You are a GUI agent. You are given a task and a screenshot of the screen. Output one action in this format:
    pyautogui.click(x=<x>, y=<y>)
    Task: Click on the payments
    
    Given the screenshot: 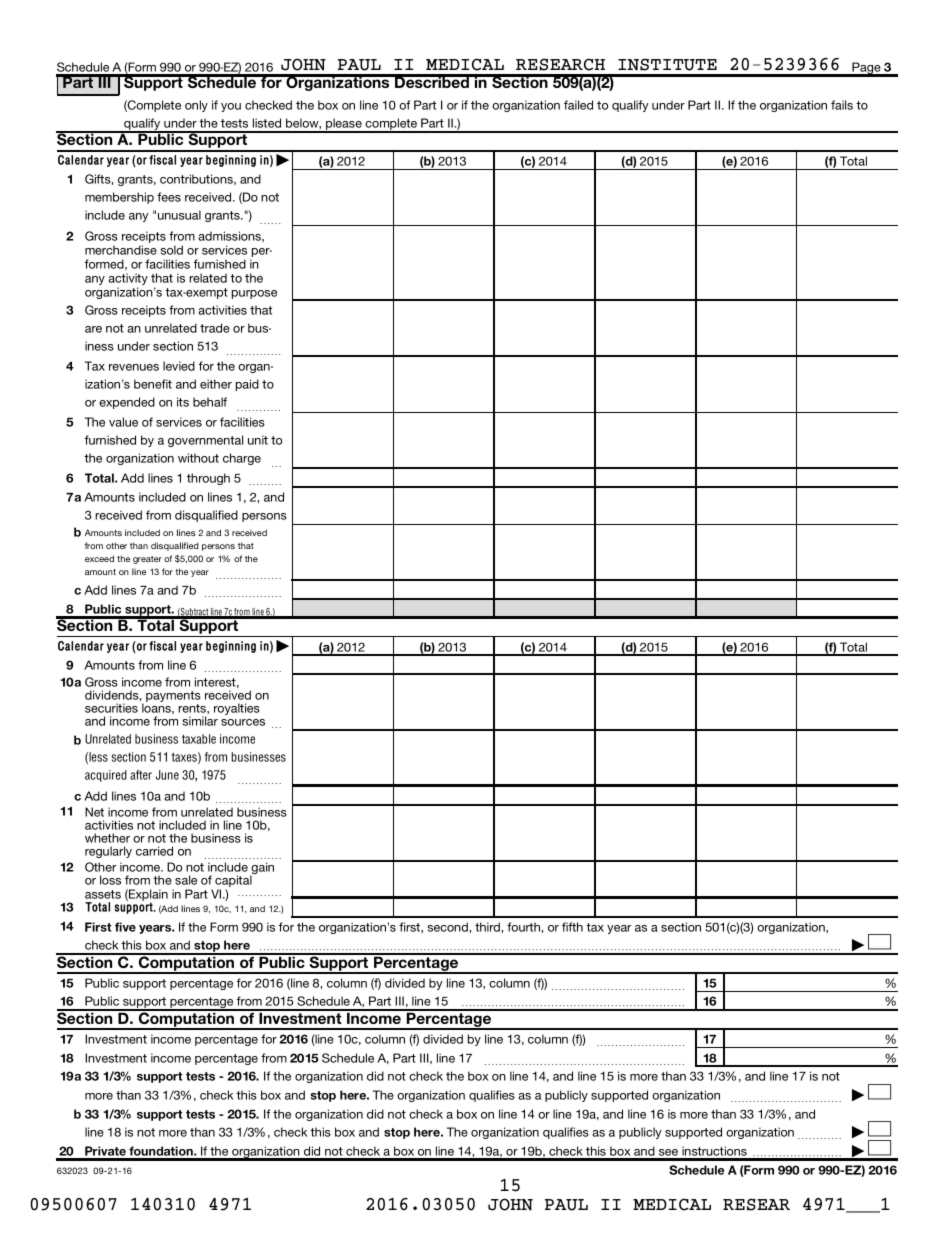 What is the action you would take?
    pyautogui.click(x=173, y=698)
